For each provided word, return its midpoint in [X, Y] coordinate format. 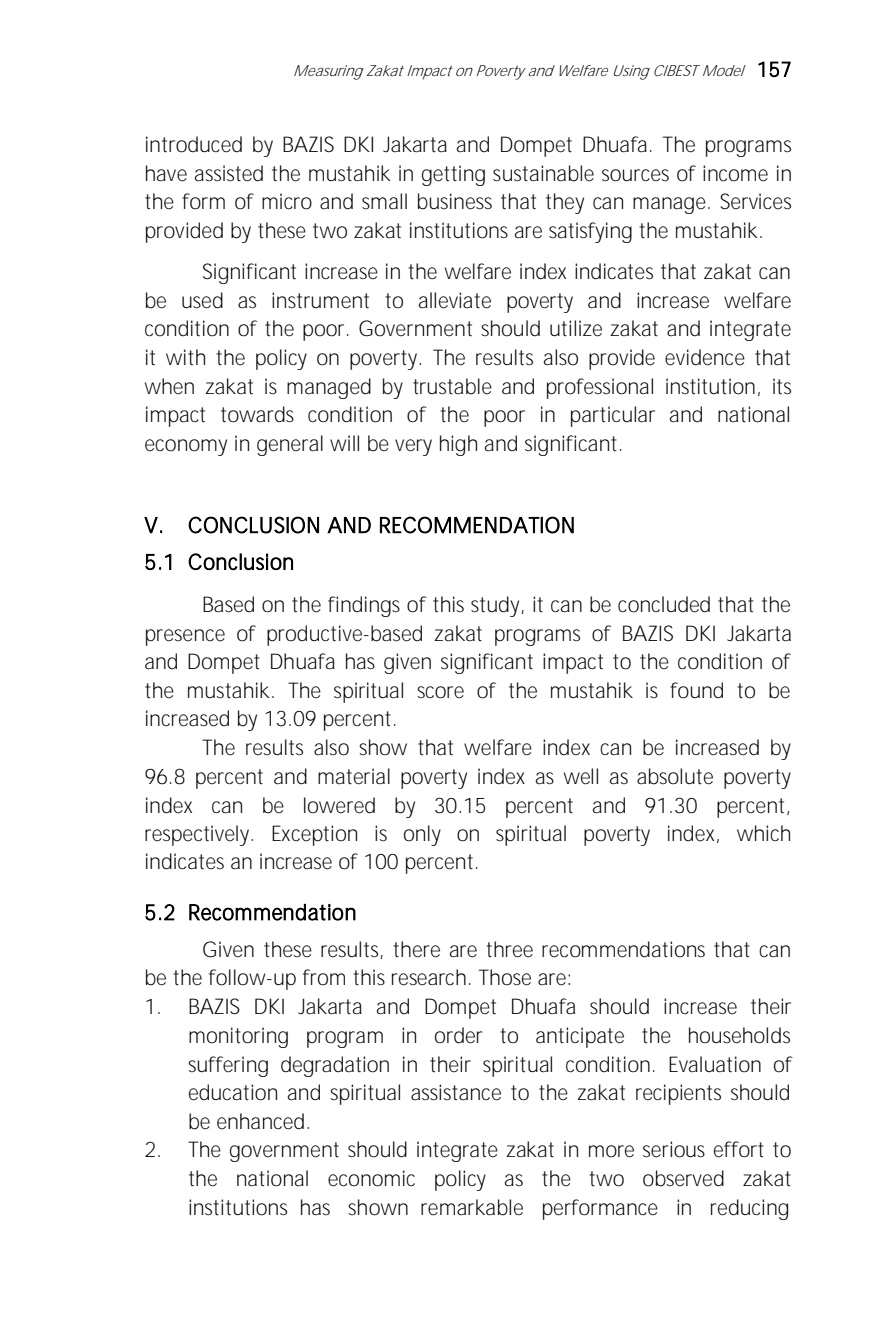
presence [185, 637]
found [696, 690]
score [440, 692]
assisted [229, 173]
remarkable [472, 1207]
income [735, 173]
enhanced [262, 1121]
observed [683, 1178]
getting [453, 175]
